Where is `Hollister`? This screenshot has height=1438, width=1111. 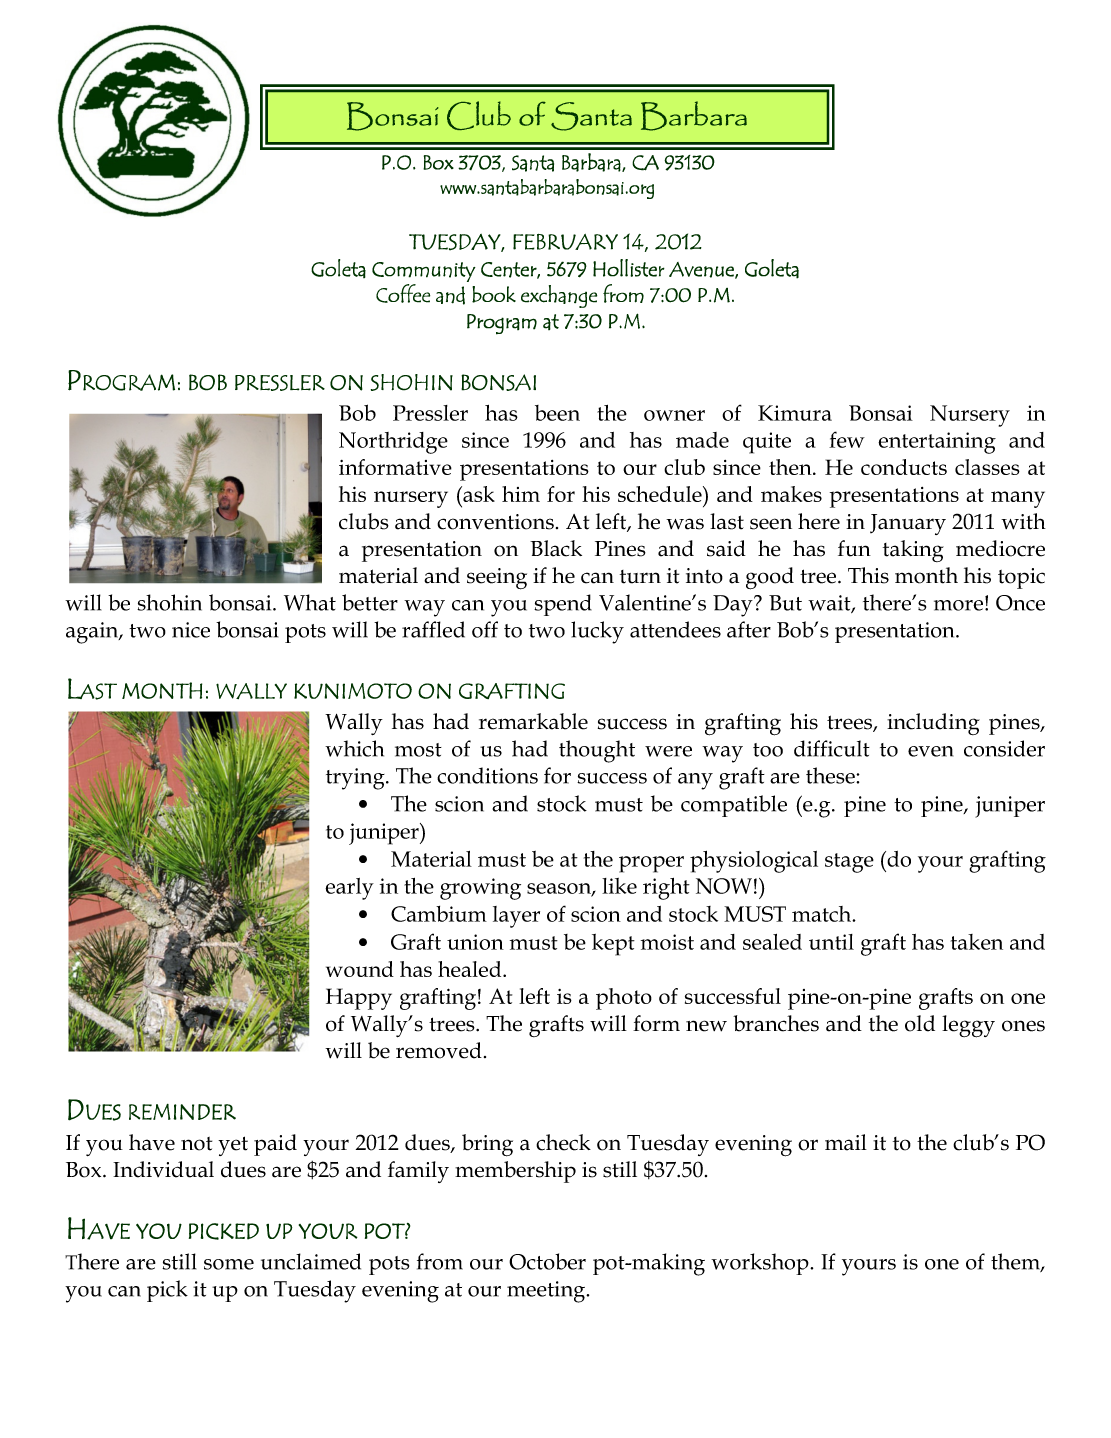
Hollister is located at coordinates (629, 268).
